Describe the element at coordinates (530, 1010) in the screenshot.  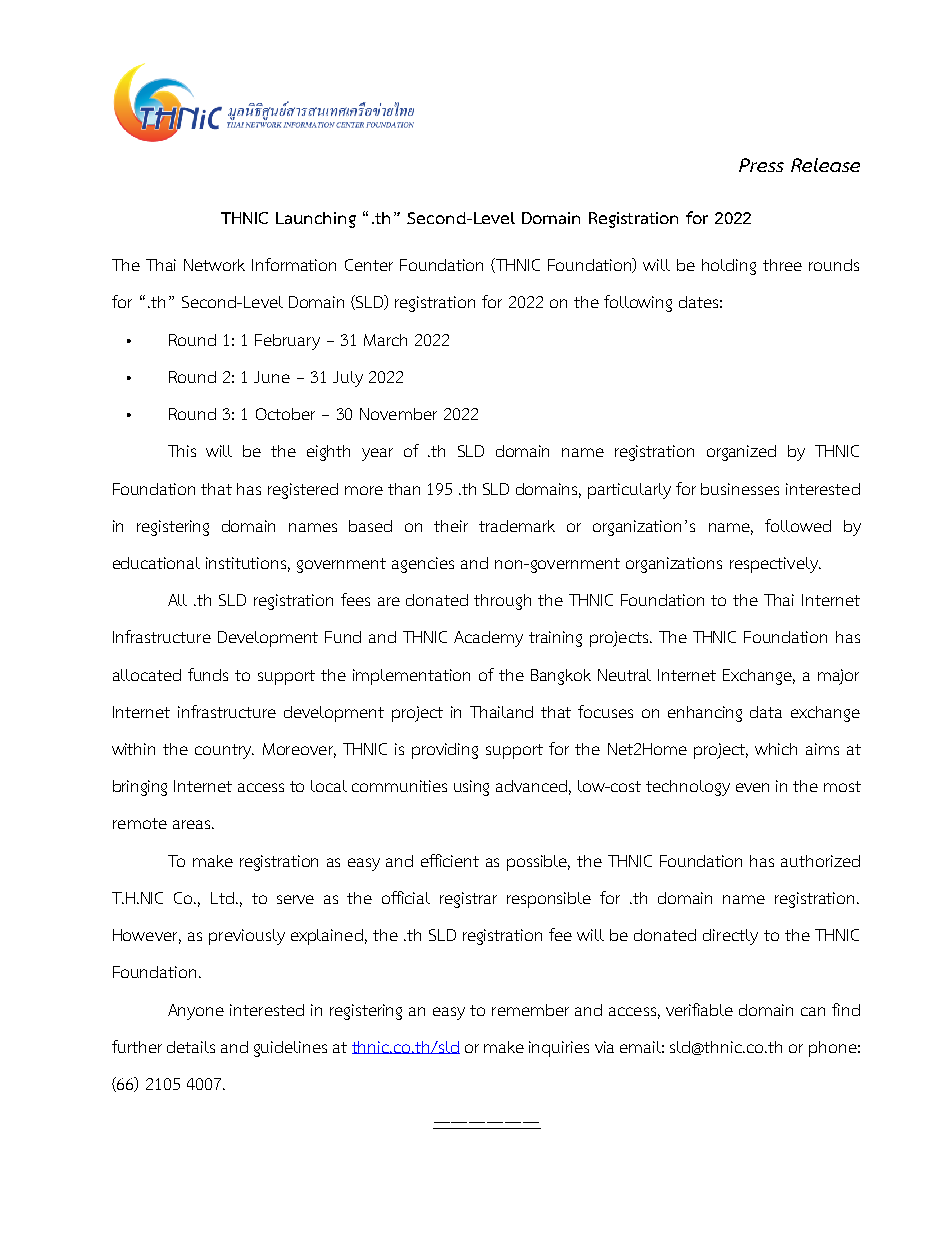
I see `remember` at that location.
